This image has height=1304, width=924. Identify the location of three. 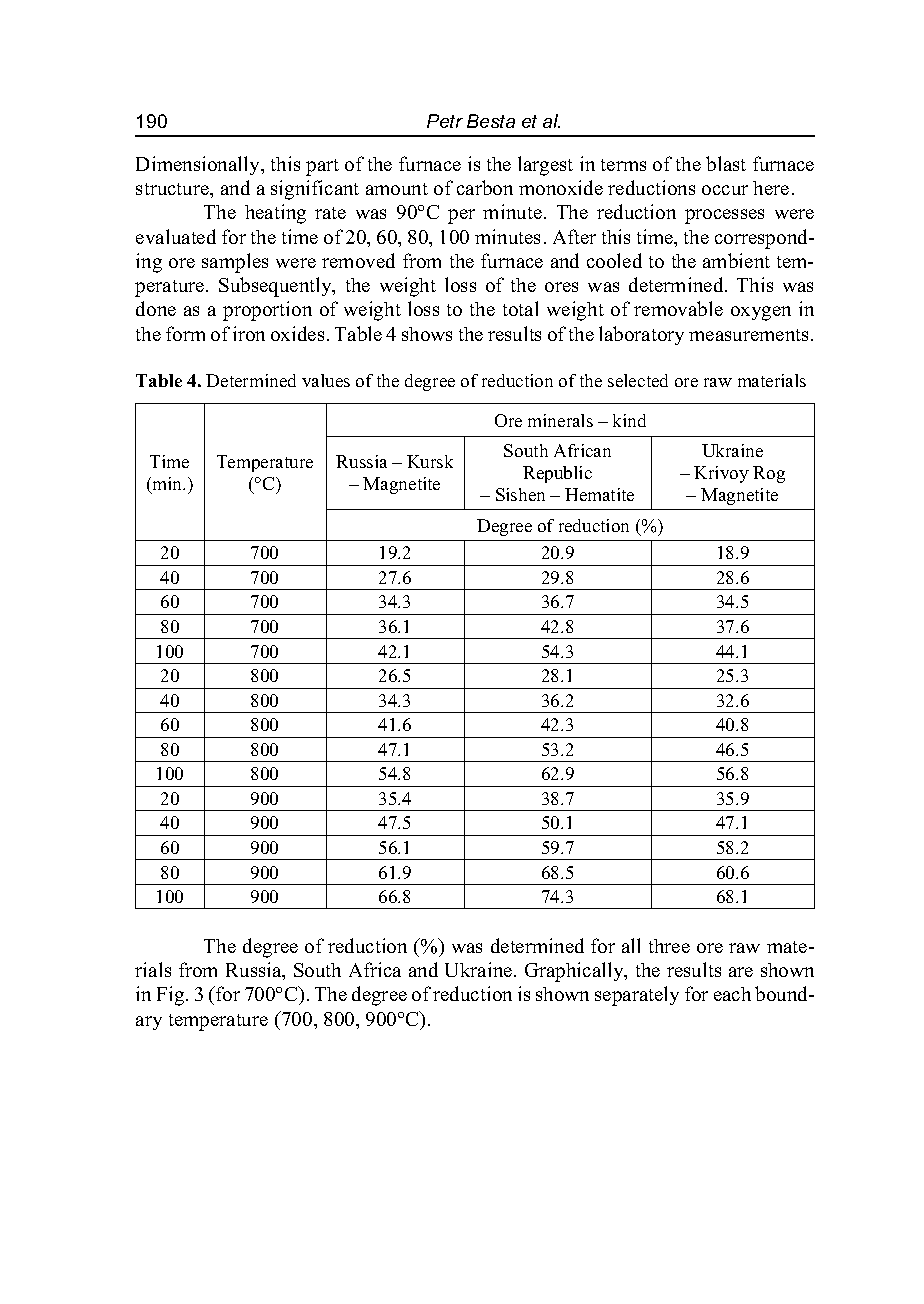
(669, 946).
